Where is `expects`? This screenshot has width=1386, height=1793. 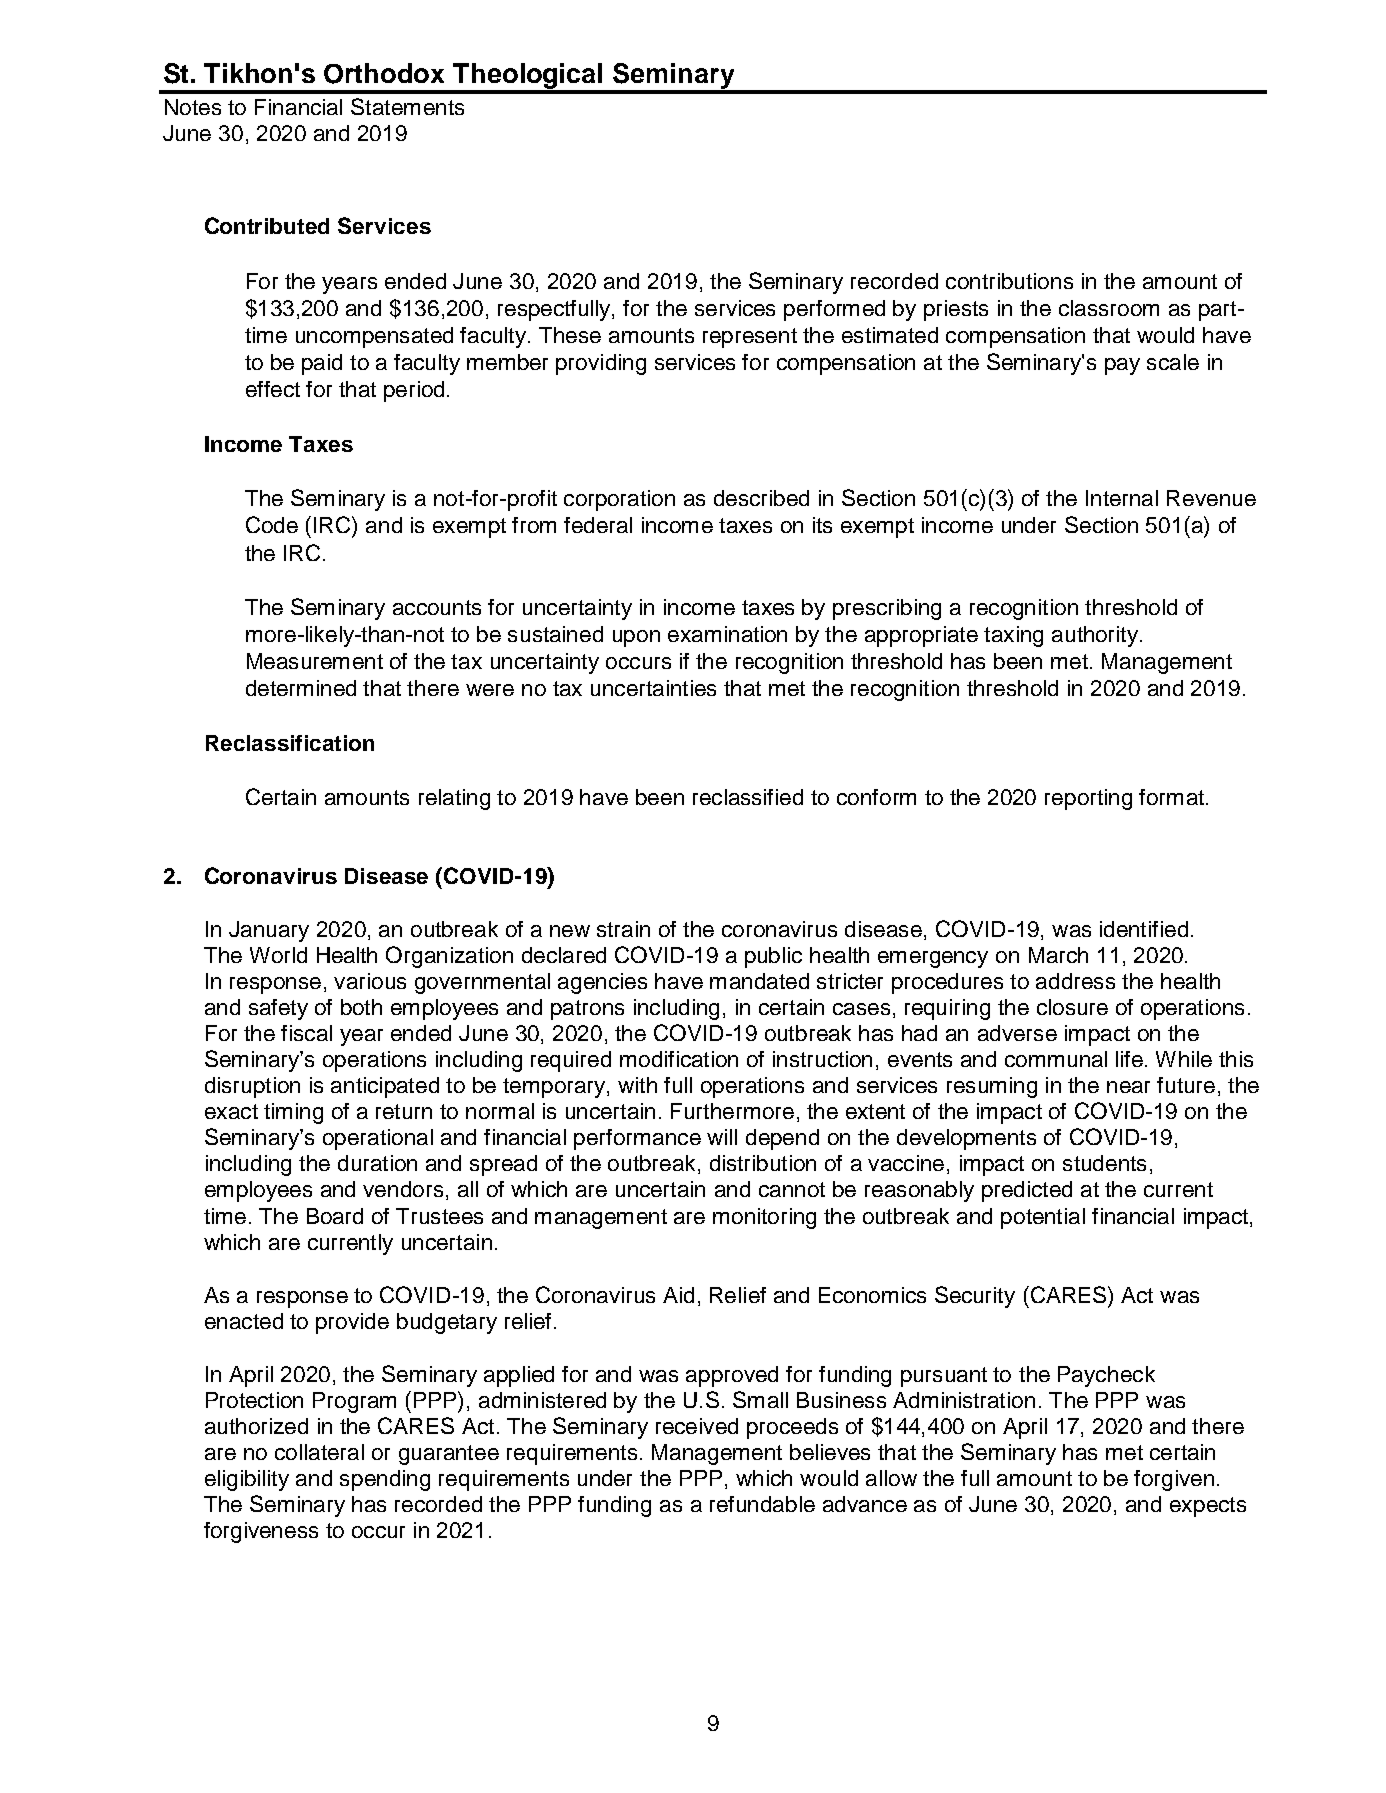
expects is located at coordinates (1208, 1507).
